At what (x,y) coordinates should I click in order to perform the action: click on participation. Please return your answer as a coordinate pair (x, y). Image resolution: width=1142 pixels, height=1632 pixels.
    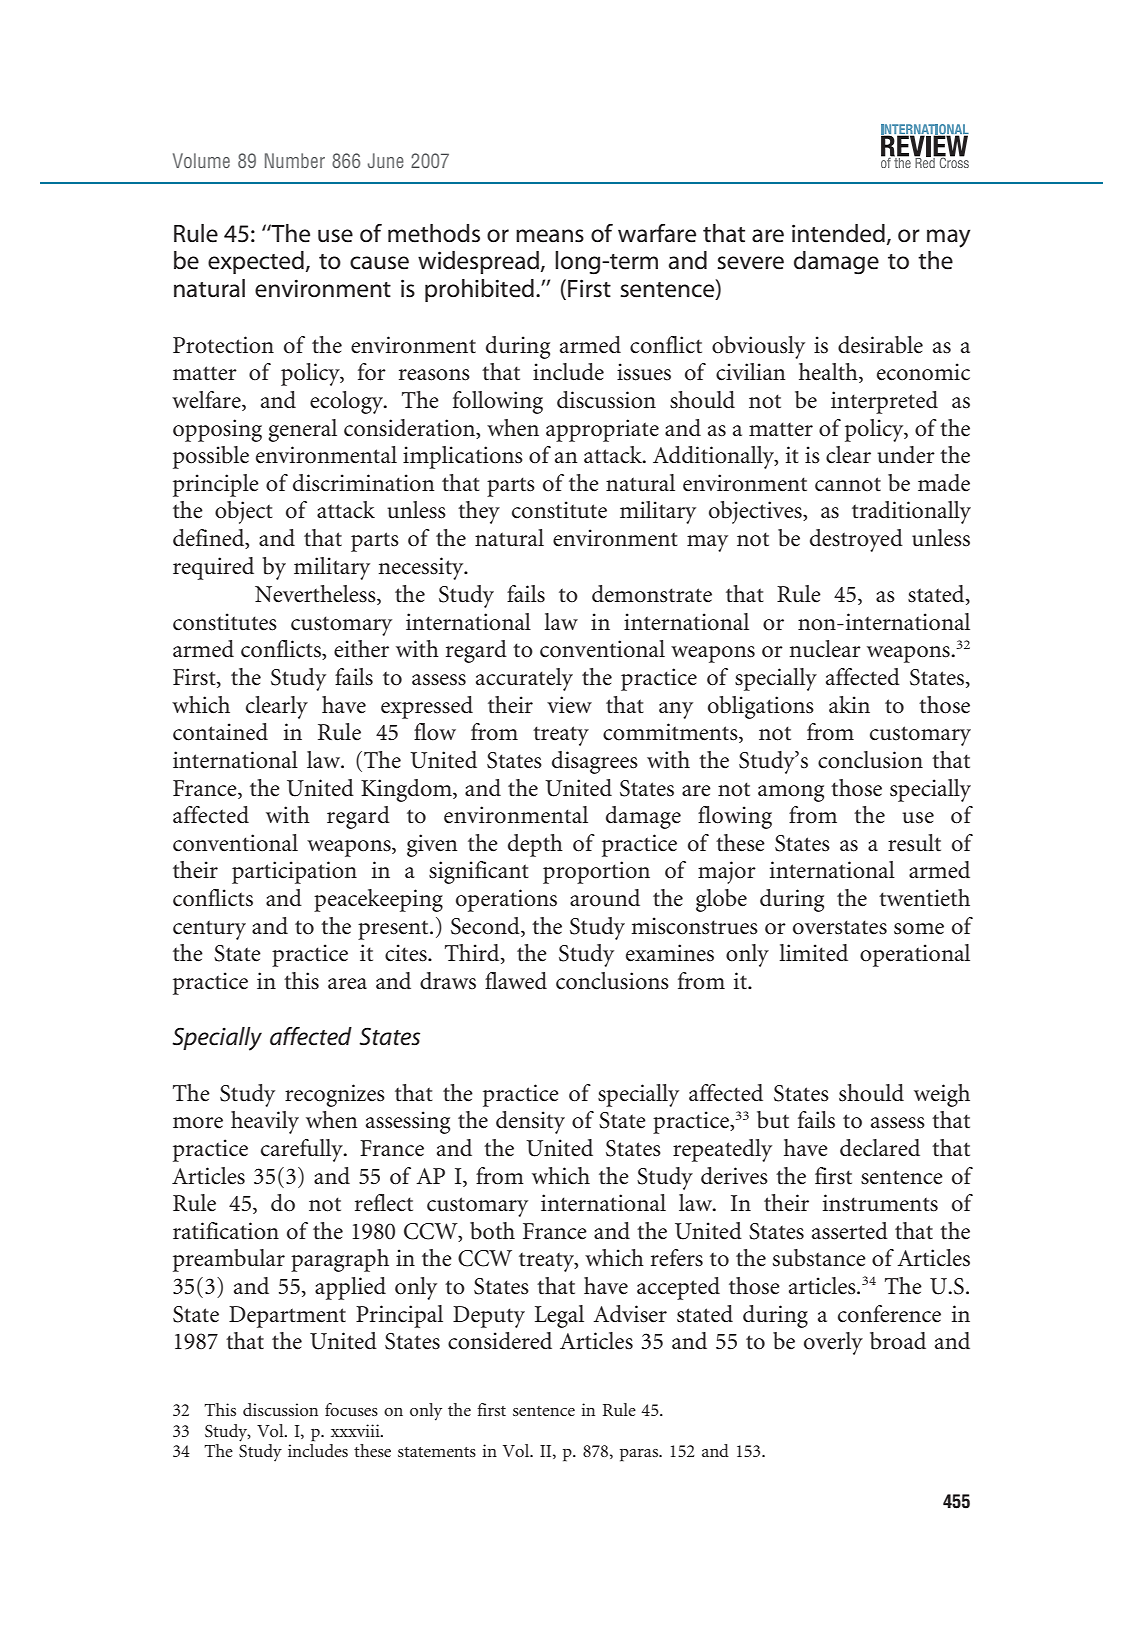
    Looking at the image, I should click on (294, 872).
